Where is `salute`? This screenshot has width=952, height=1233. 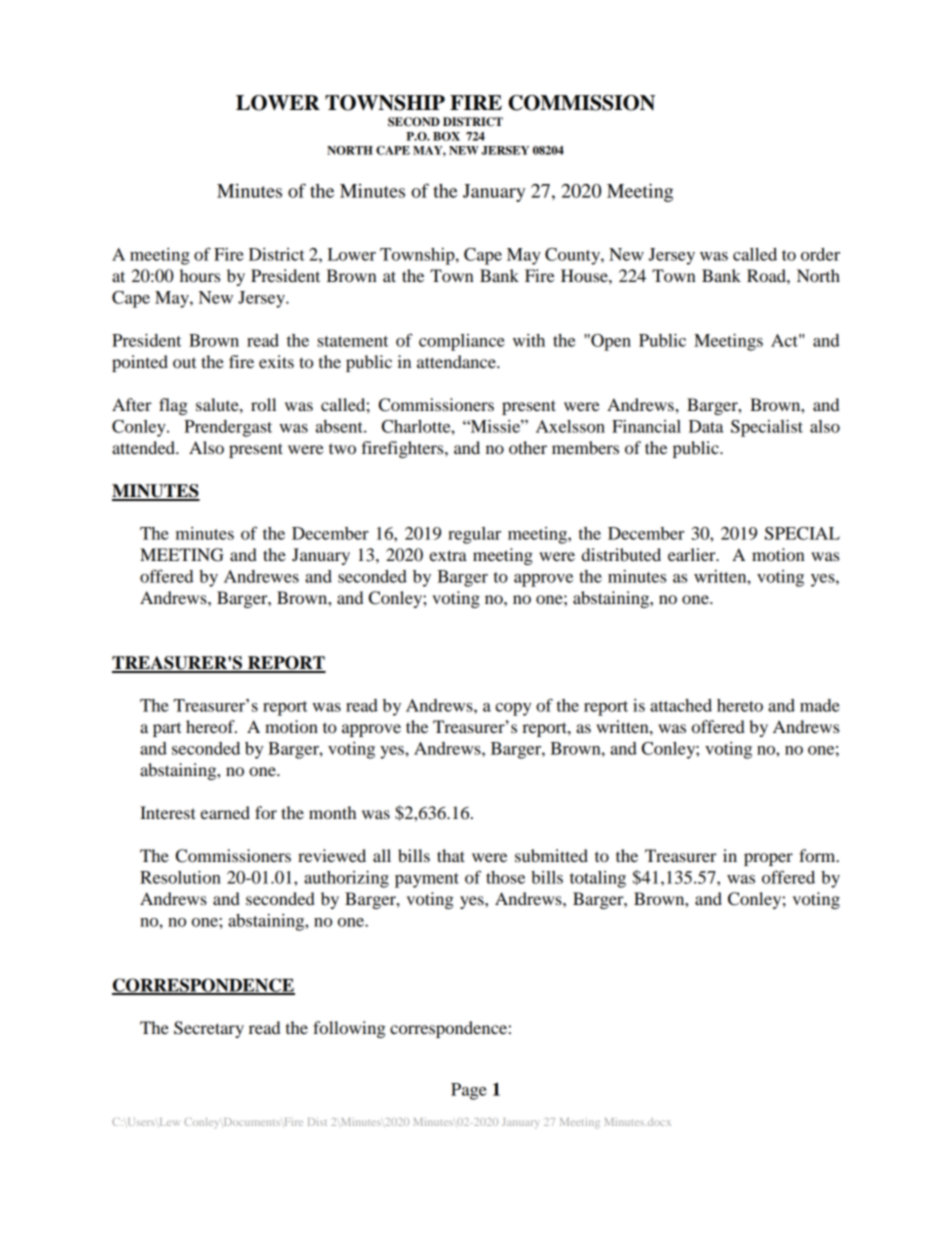
salute is located at coordinates (218, 404).
